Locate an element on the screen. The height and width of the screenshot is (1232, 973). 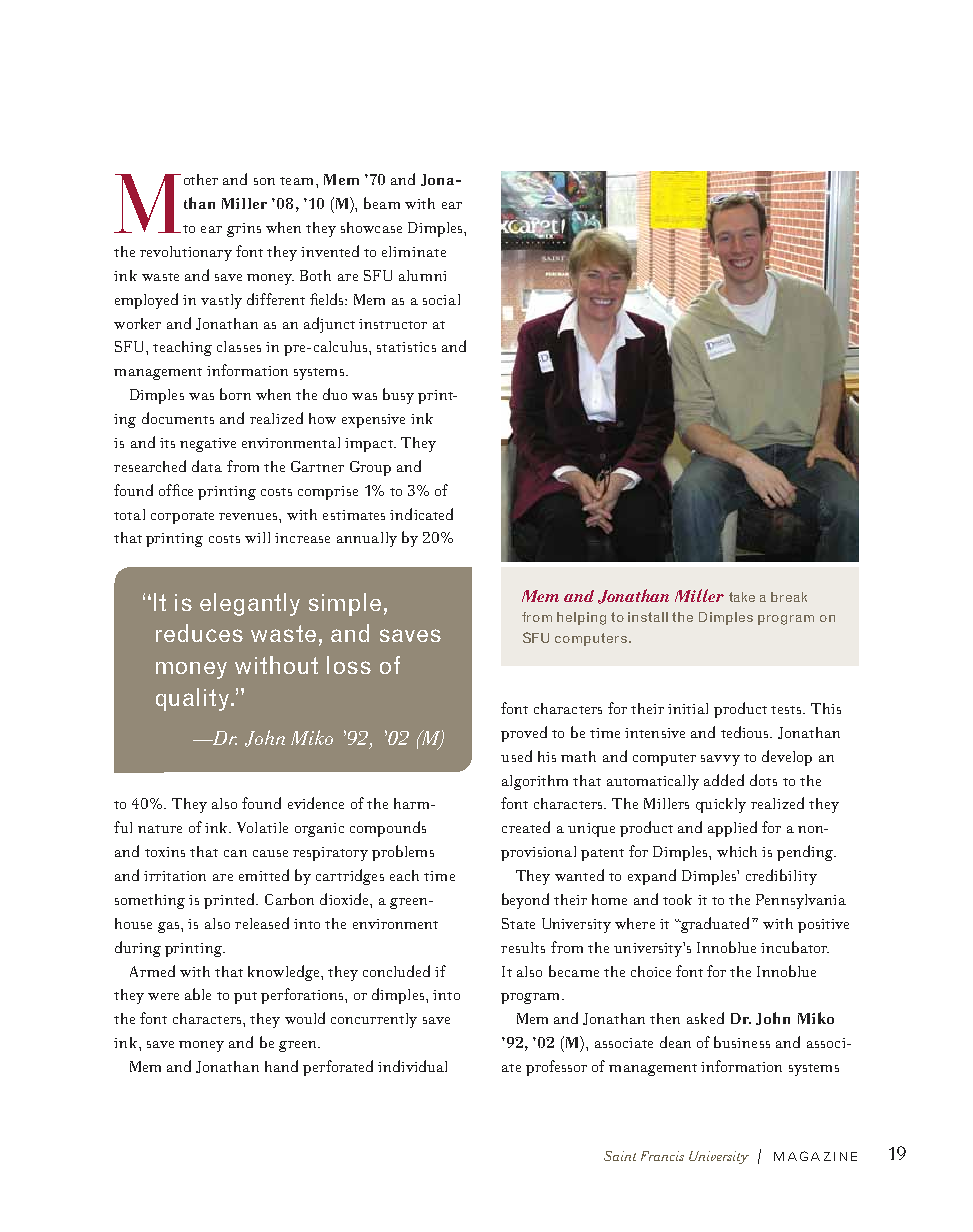
individual is located at coordinates (412, 1066).
